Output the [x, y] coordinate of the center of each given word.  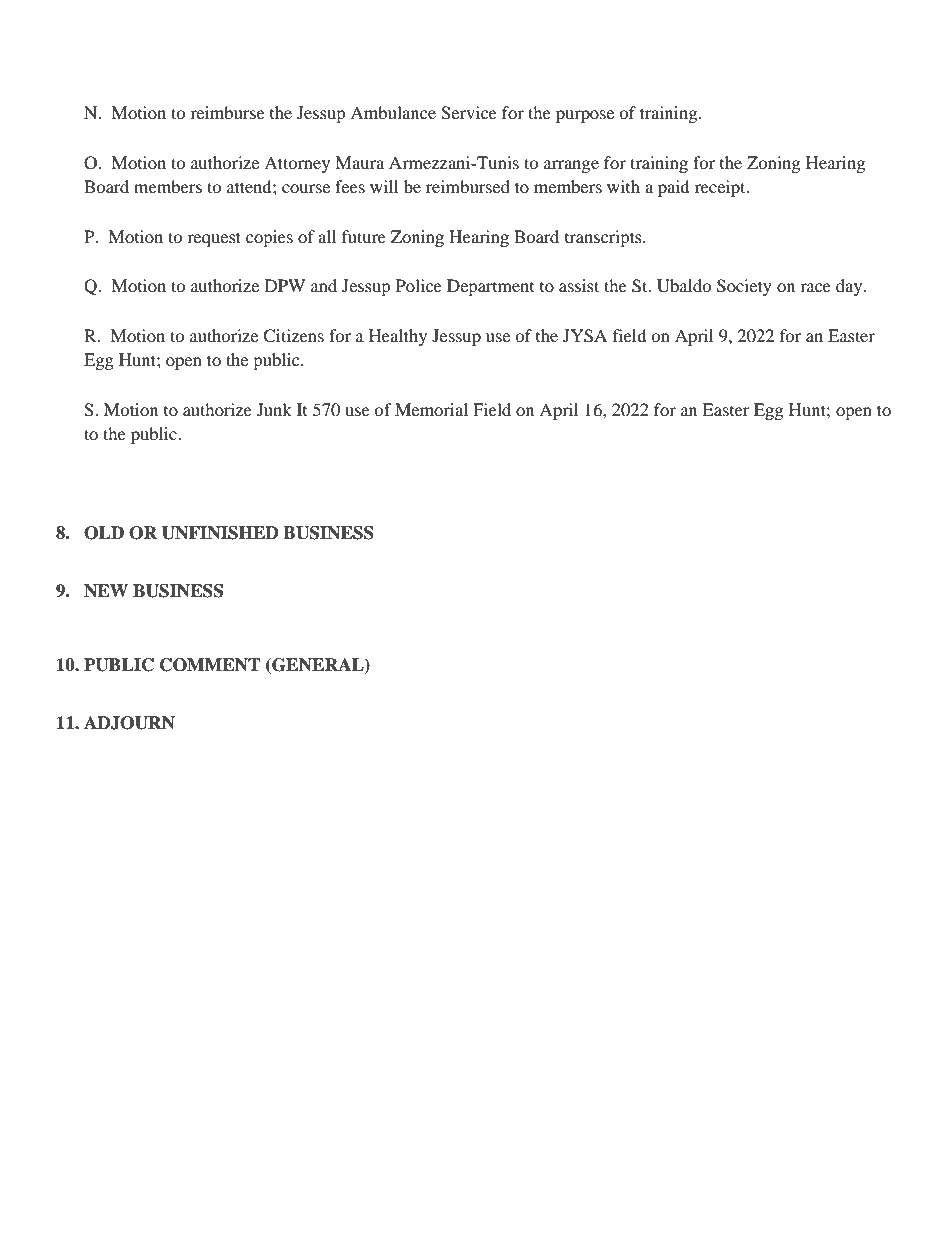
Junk [274, 409]
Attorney [297, 164]
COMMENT [210, 665]
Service [469, 113]
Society [744, 287]
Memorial [431, 409]
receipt [721, 188]
